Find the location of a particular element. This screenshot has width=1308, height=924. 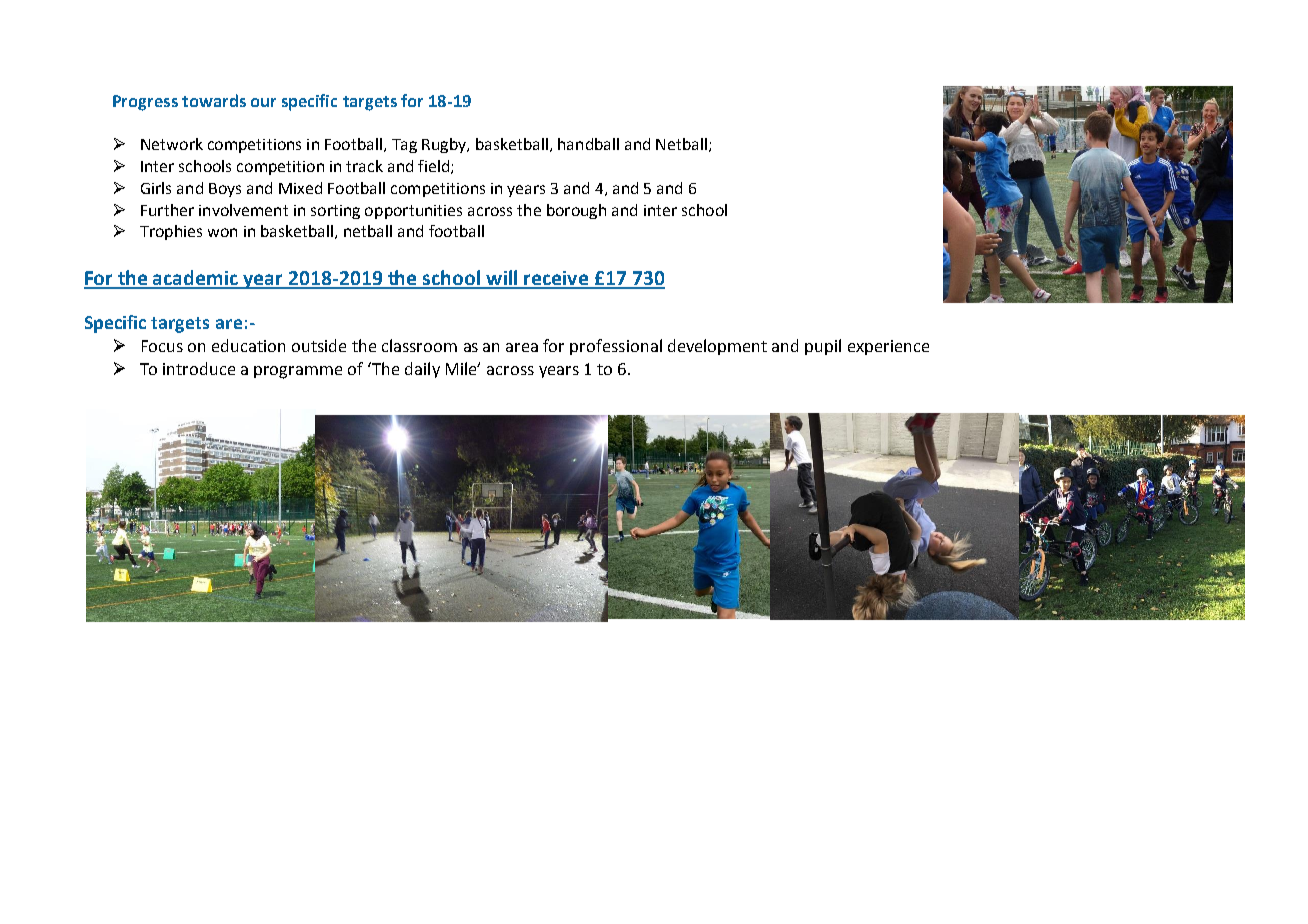

education is located at coordinates (248, 345).
